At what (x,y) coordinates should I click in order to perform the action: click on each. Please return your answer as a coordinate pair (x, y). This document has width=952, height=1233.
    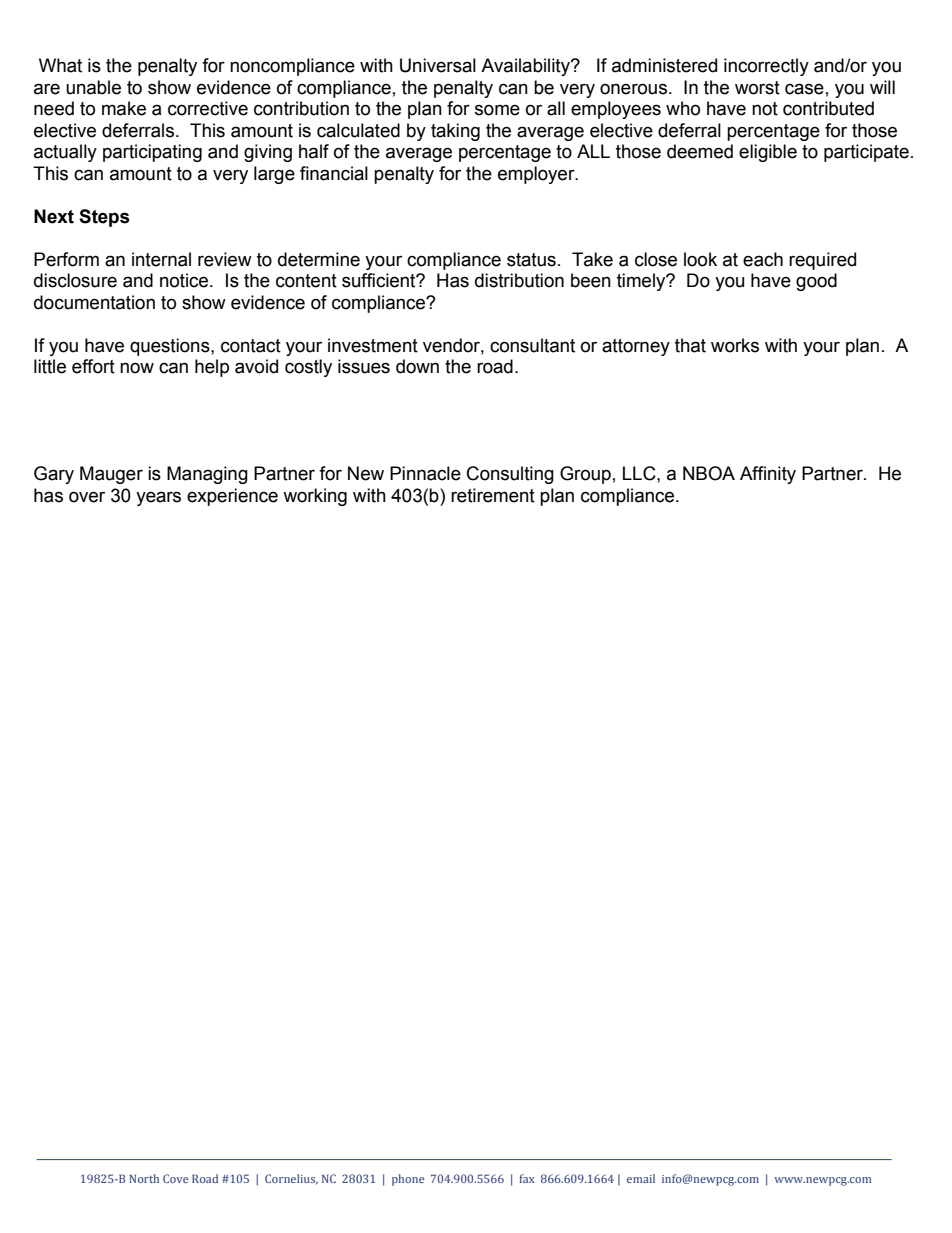
    Looking at the image, I should click on (763, 259).
